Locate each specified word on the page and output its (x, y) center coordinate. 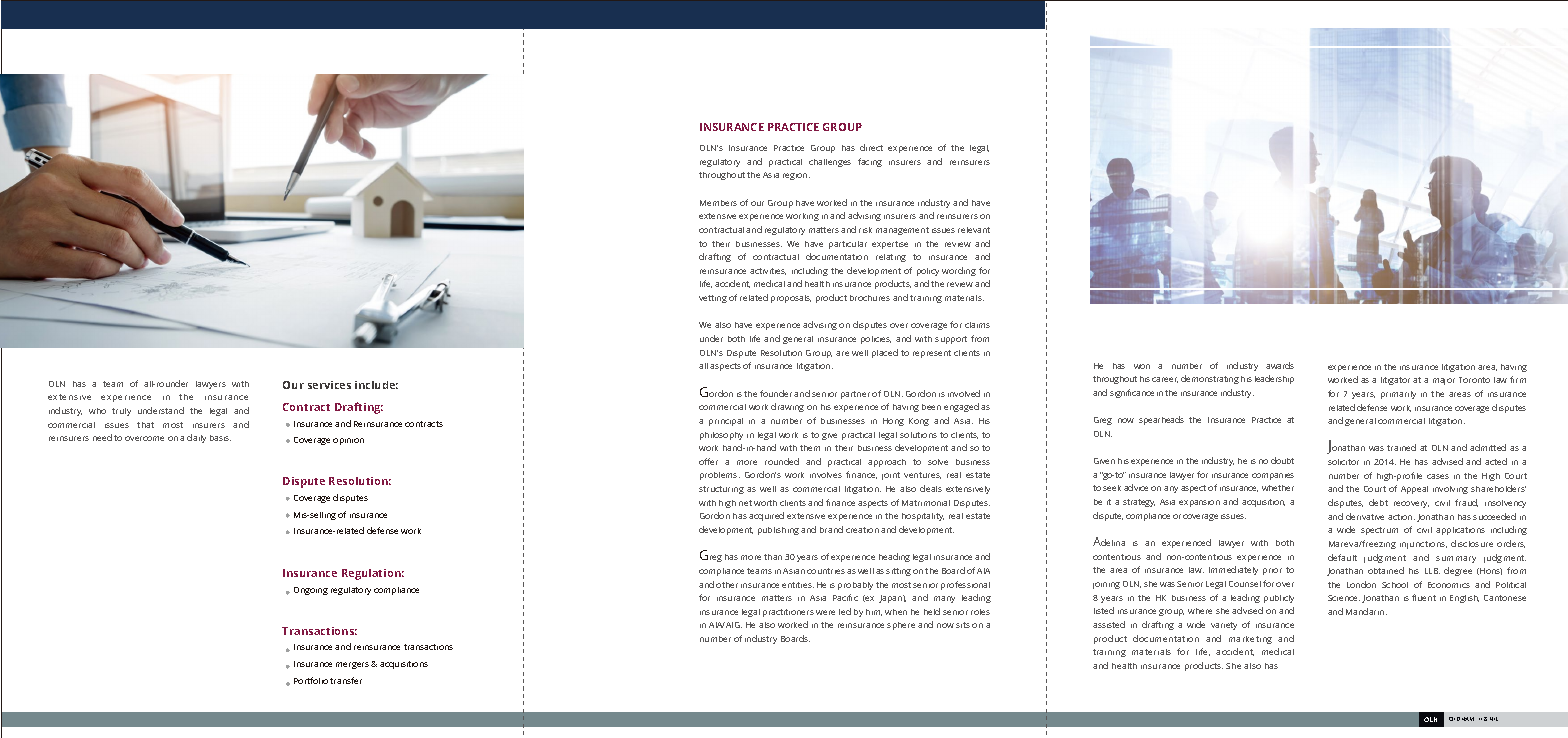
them (810, 448)
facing (870, 162)
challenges (830, 163)
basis (220, 438)
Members (718, 203)
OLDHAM (1461, 719)
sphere (901, 626)
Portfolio (311, 680)
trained (1401, 447)
